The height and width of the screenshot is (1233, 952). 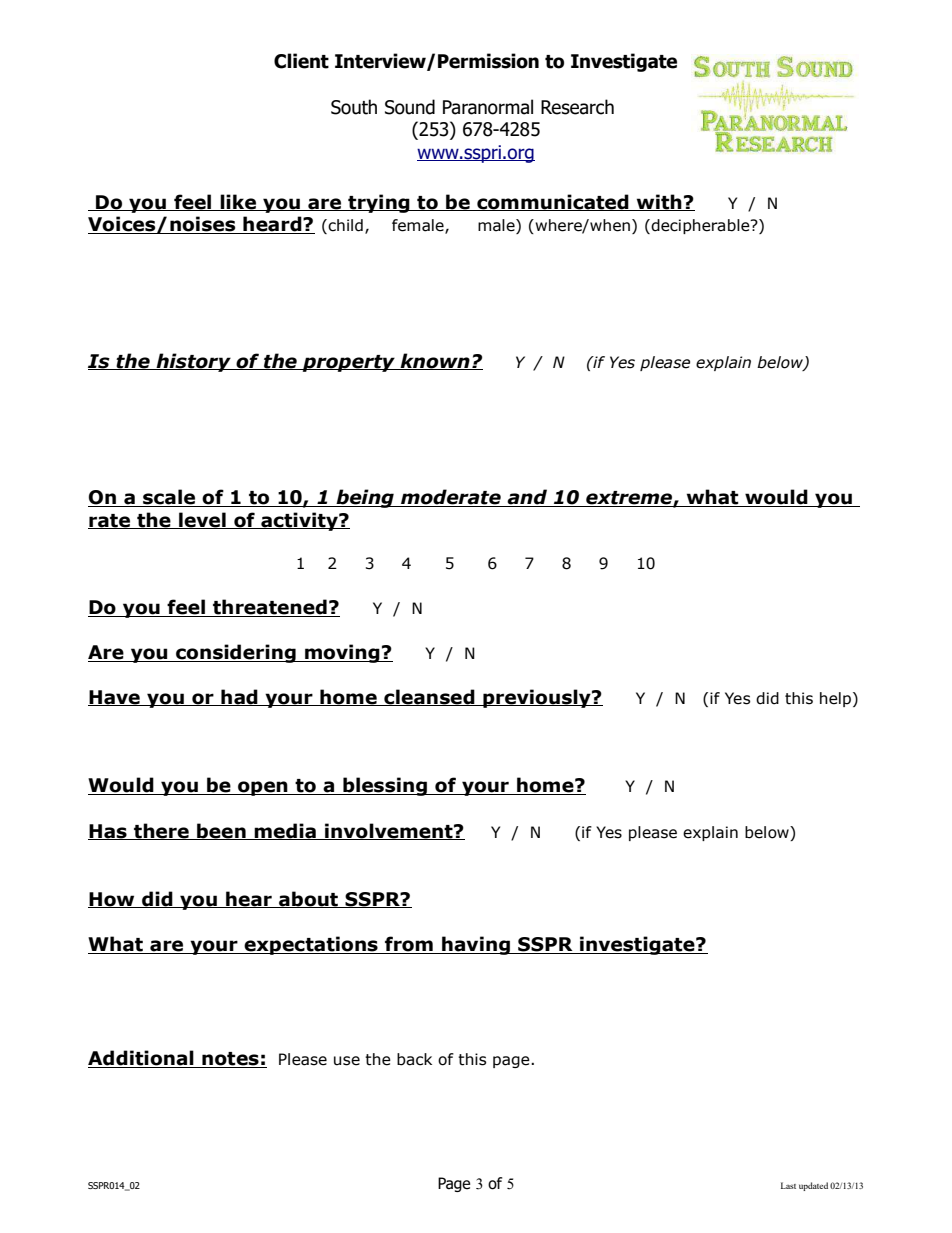 What do you see at coordinates (385, 786) in the screenshot?
I see `blessing` at bounding box center [385, 786].
